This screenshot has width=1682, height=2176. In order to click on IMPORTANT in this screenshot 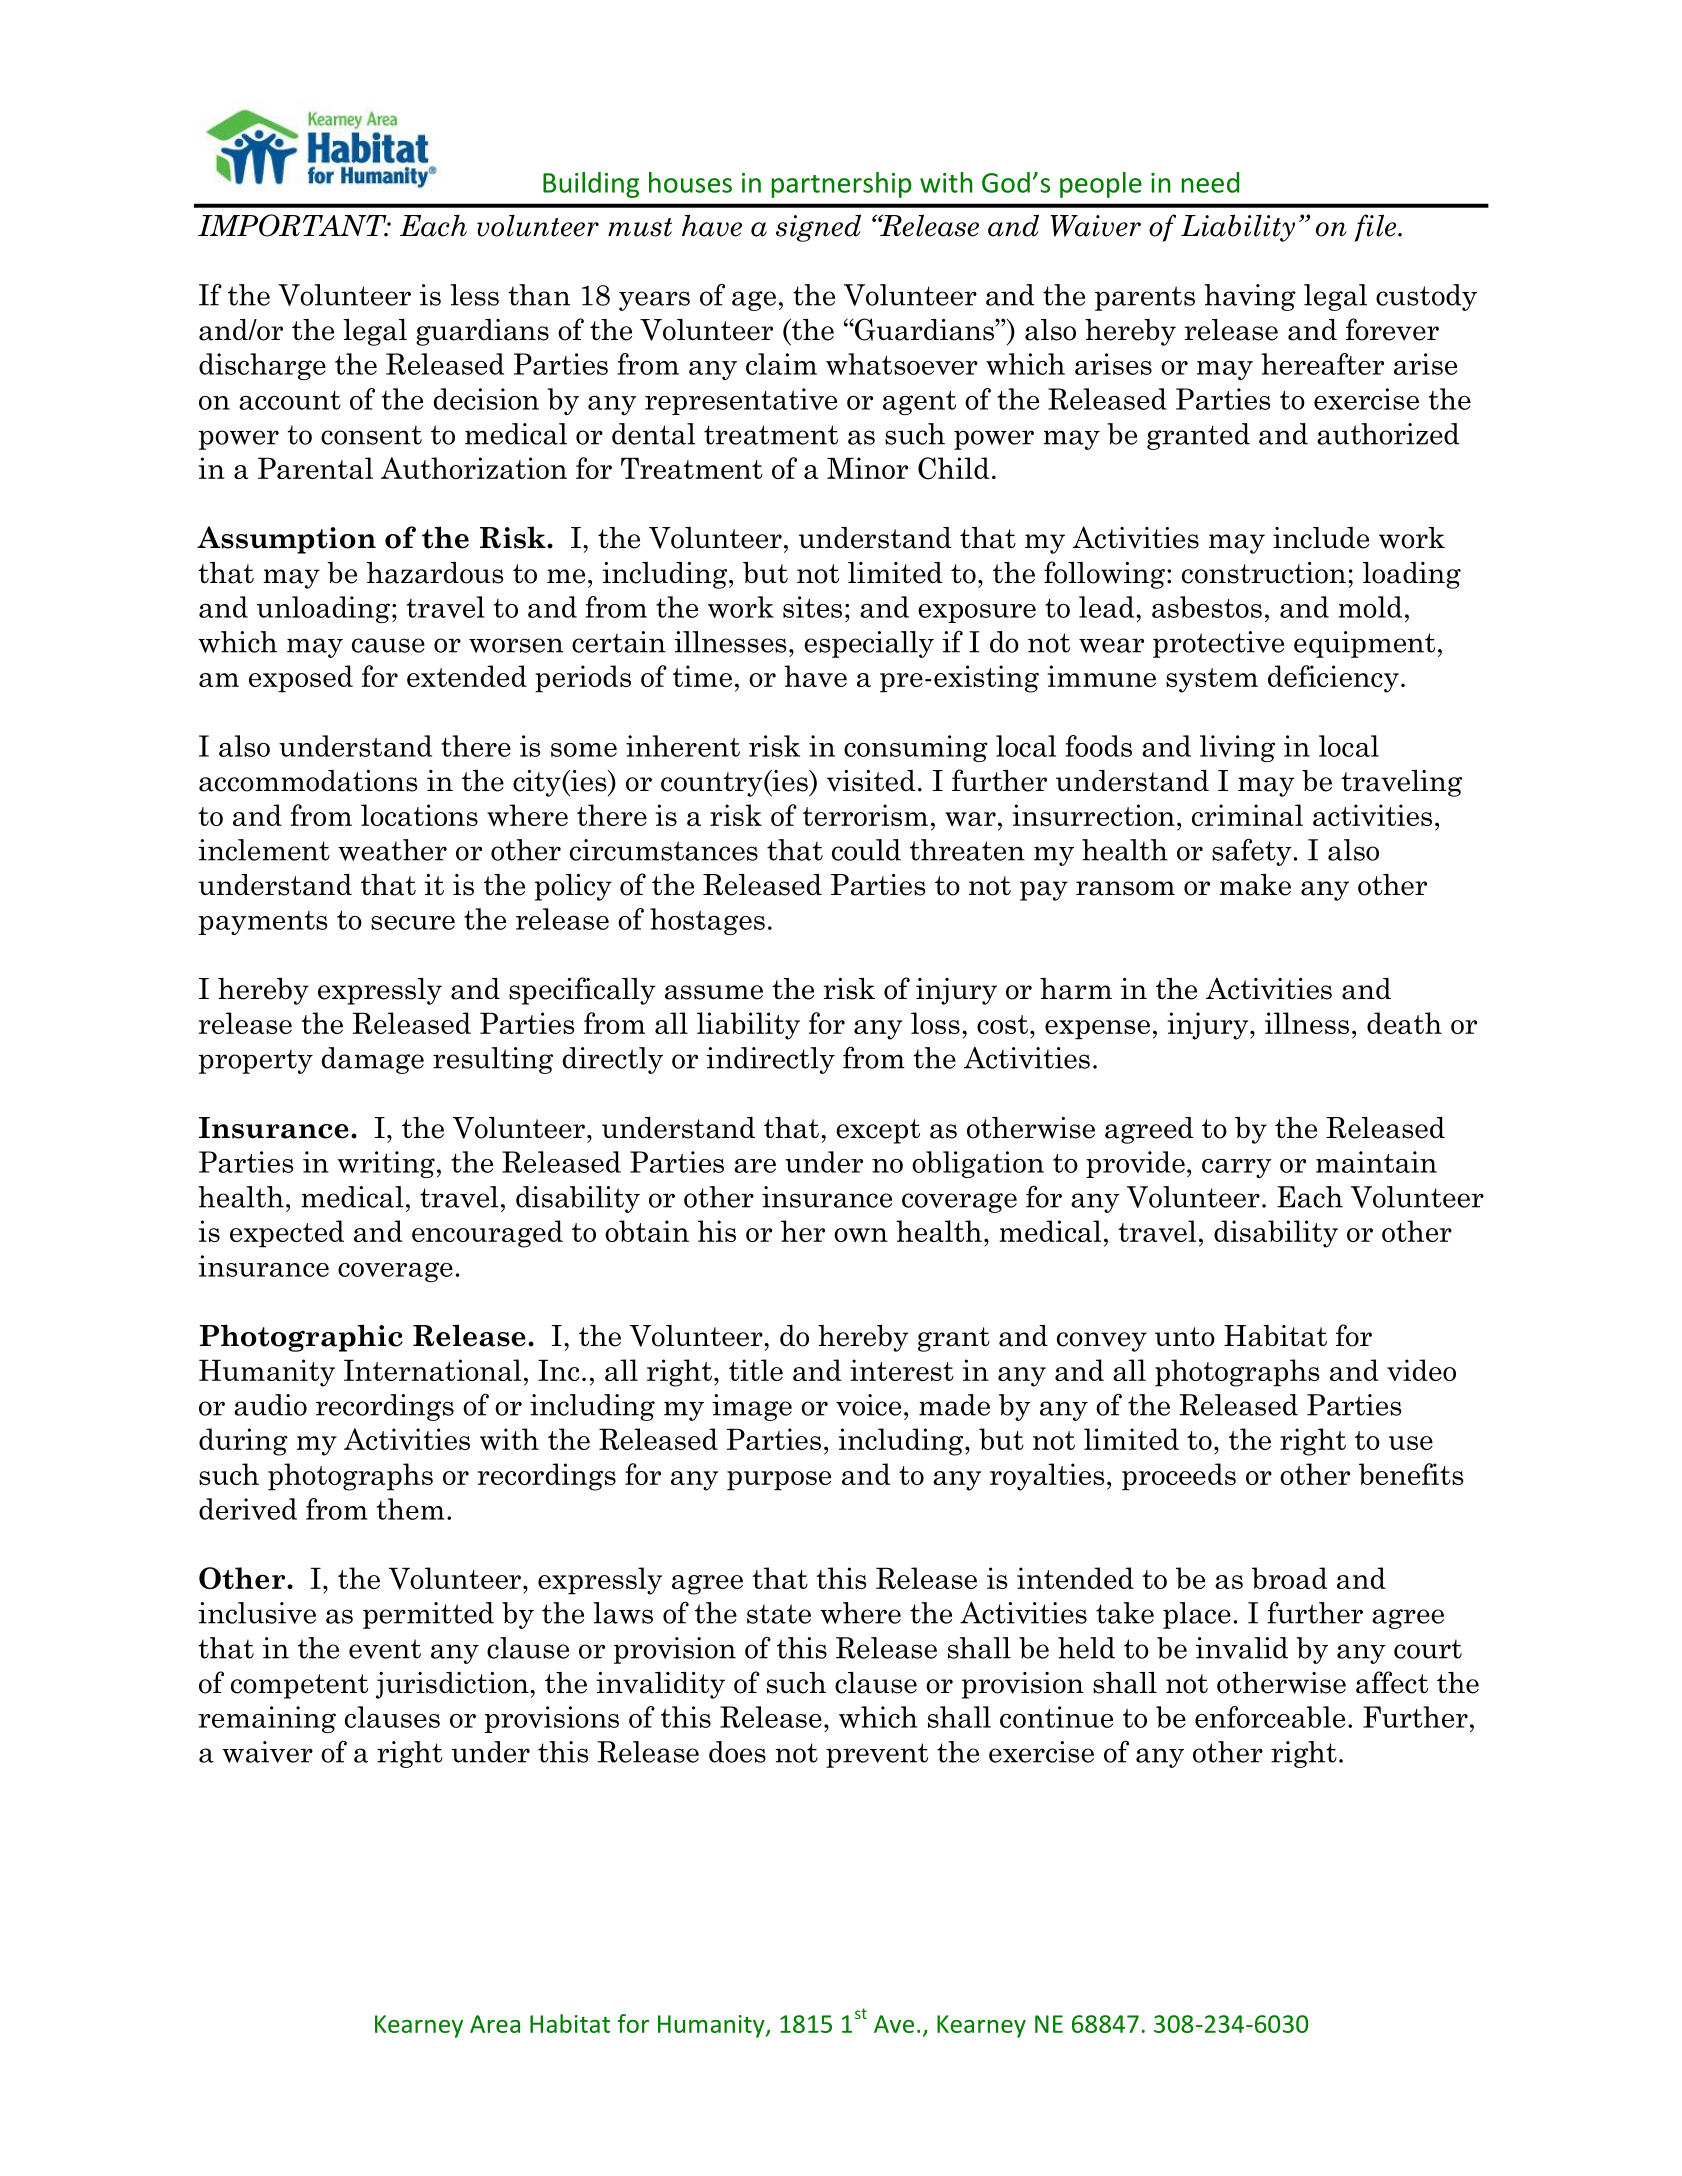, I will do `click(293, 225)`.
